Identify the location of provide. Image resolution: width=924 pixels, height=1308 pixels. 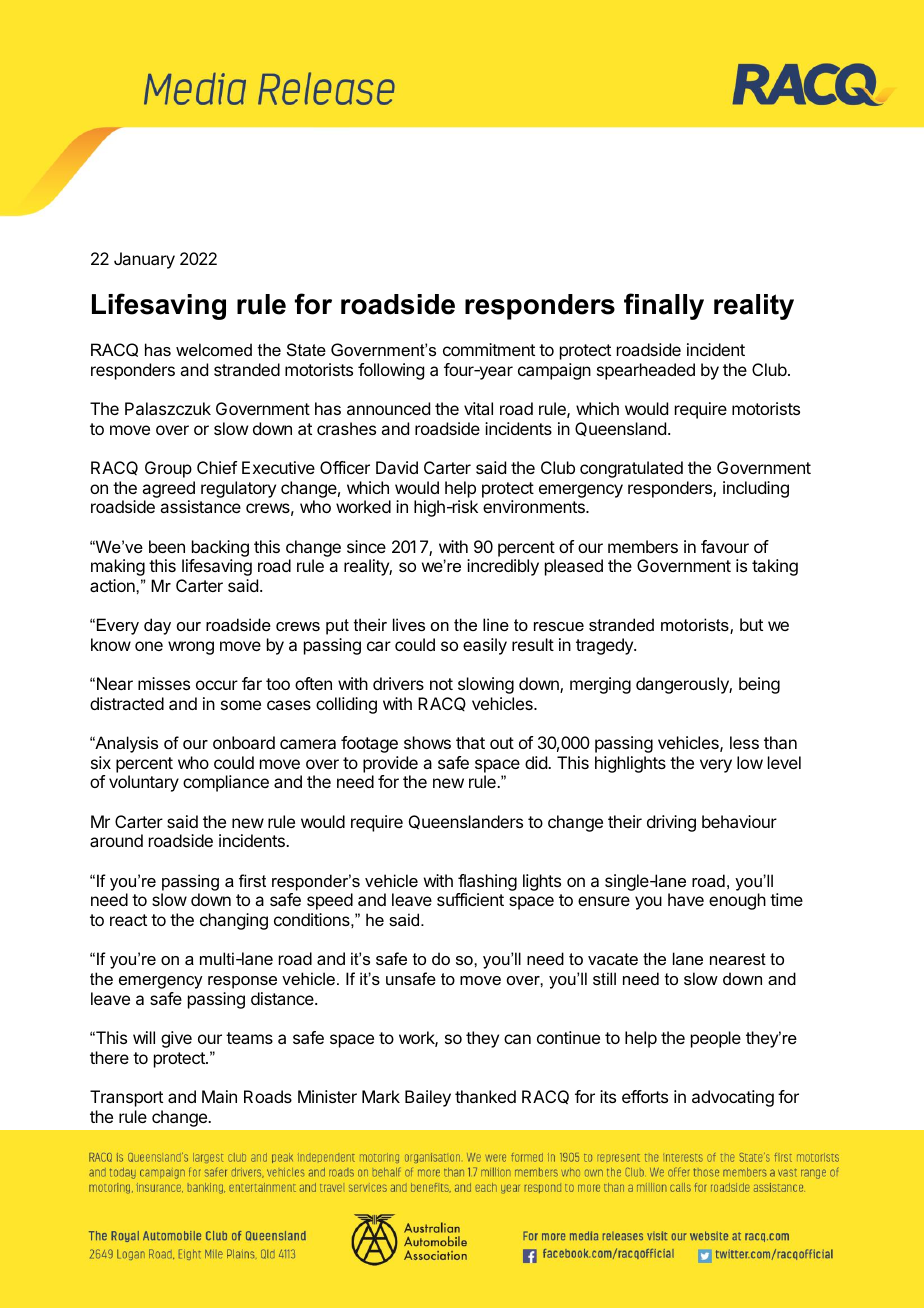
(390, 764).
